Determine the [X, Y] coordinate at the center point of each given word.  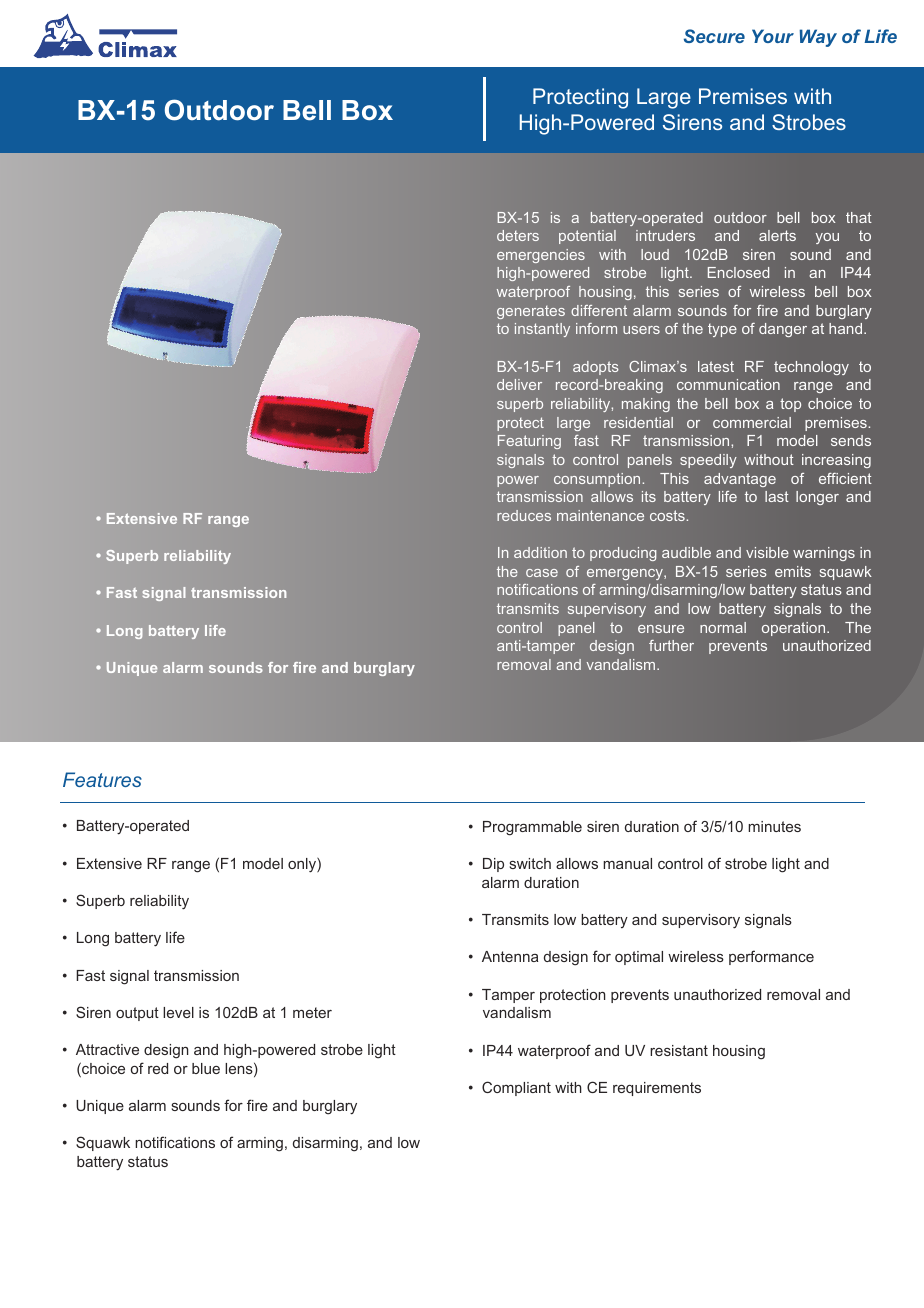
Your [773, 36]
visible [767, 552]
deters [518, 235]
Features [102, 779]
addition [540, 552]
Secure [714, 36]
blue [206, 1068]
